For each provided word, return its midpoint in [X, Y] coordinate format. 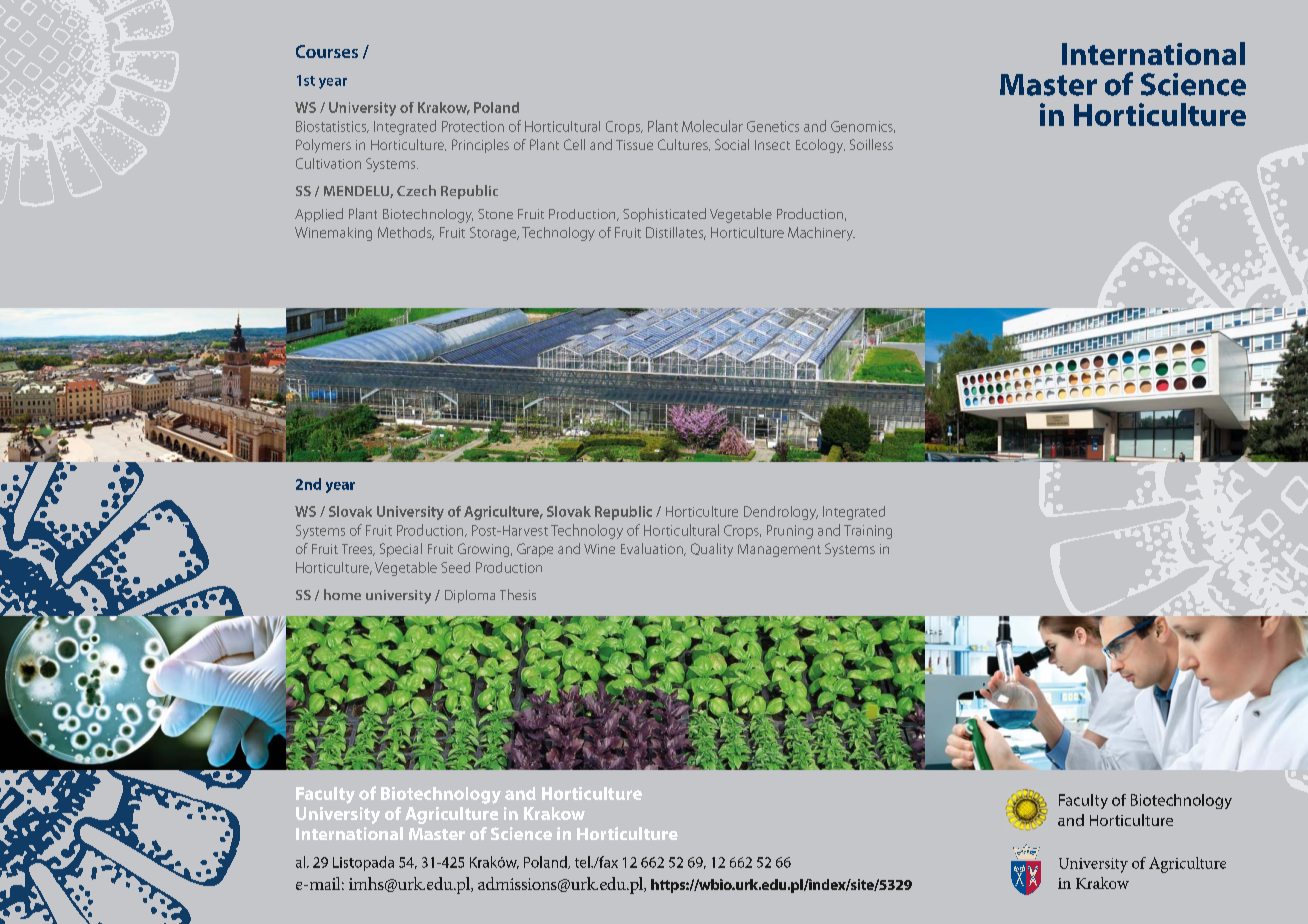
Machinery [821, 234]
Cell [574, 144]
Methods [406, 233]
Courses [327, 51]
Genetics [773, 126]
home [342, 594]
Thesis [518, 594]
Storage [494, 234]
